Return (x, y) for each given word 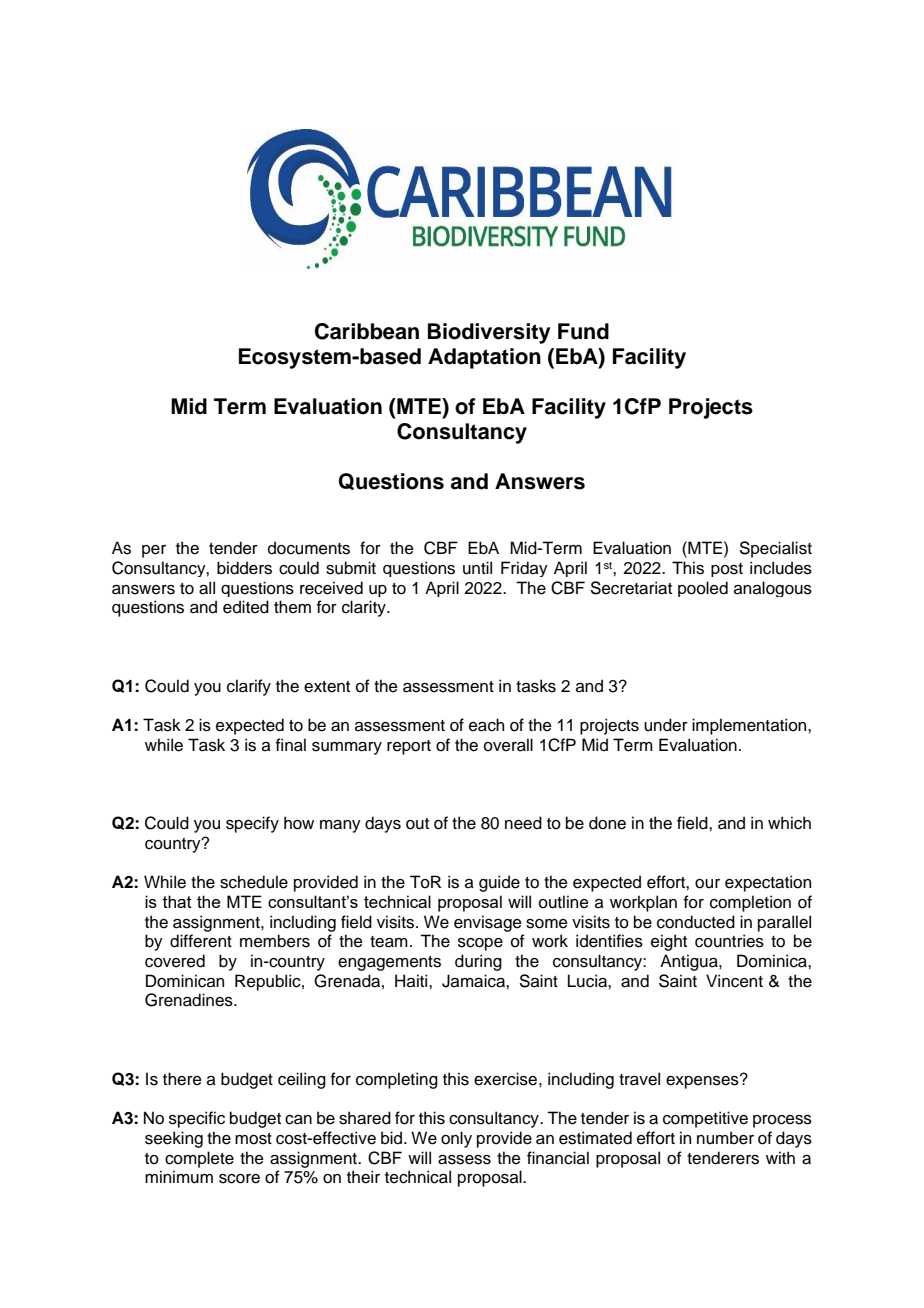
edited (246, 607)
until (477, 568)
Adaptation (484, 358)
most (253, 1139)
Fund (583, 331)
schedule (254, 882)
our (707, 884)
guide (499, 883)
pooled (703, 589)
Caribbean (367, 331)
